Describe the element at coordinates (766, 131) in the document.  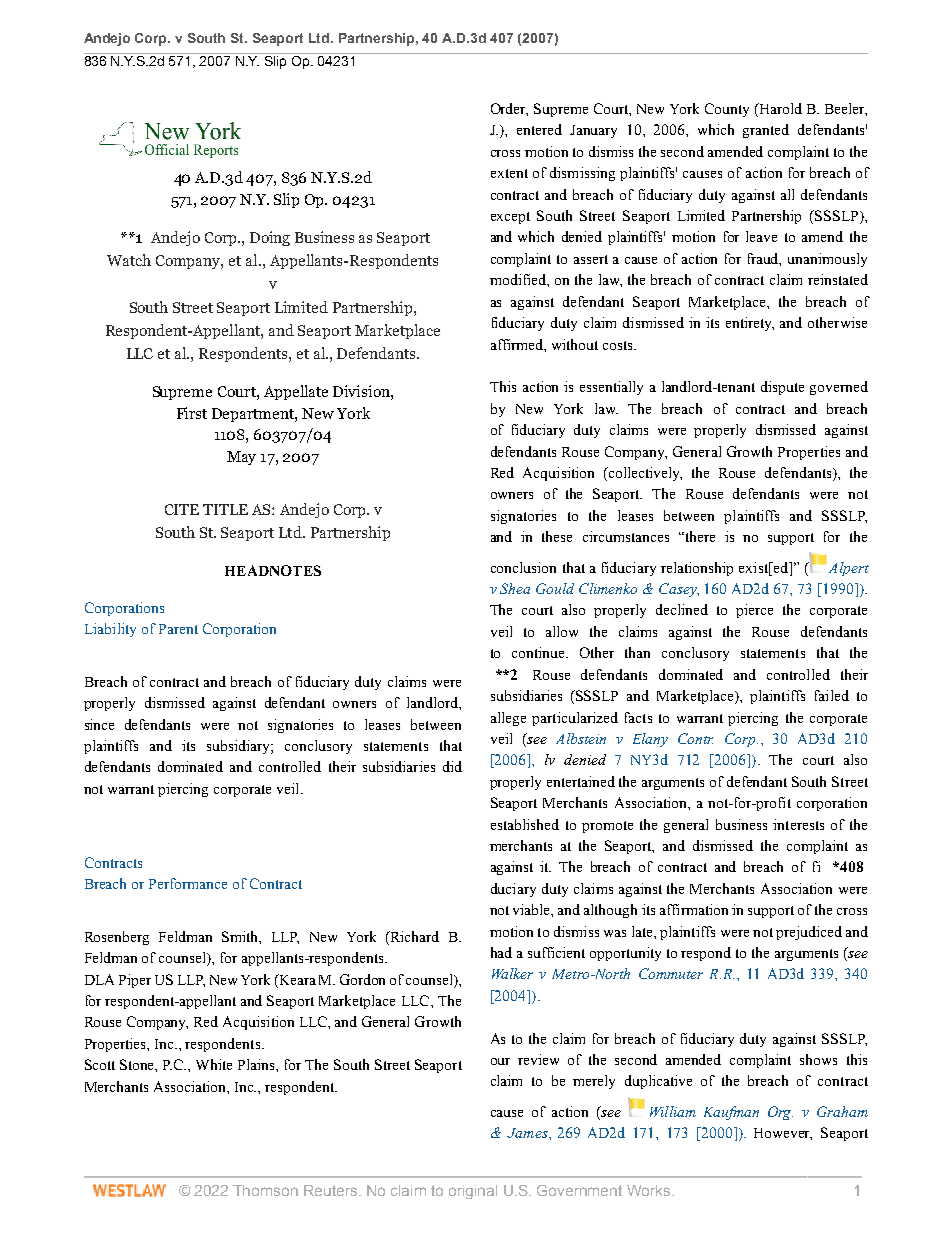
I see `granted` at that location.
